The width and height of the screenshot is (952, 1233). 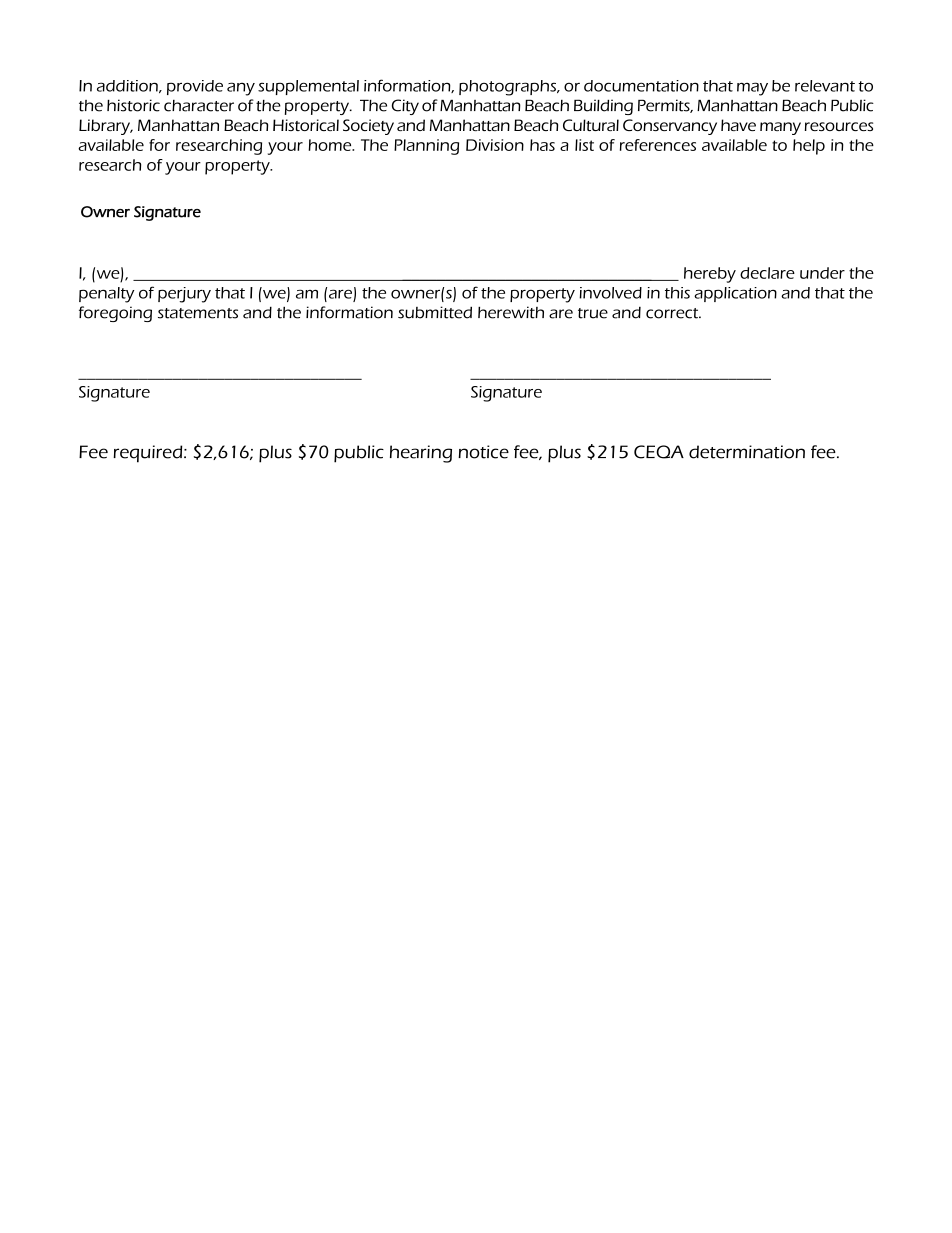 What do you see at coordinates (809, 147) in the screenshot?
I see `help` at bounding box center [809, 147].
